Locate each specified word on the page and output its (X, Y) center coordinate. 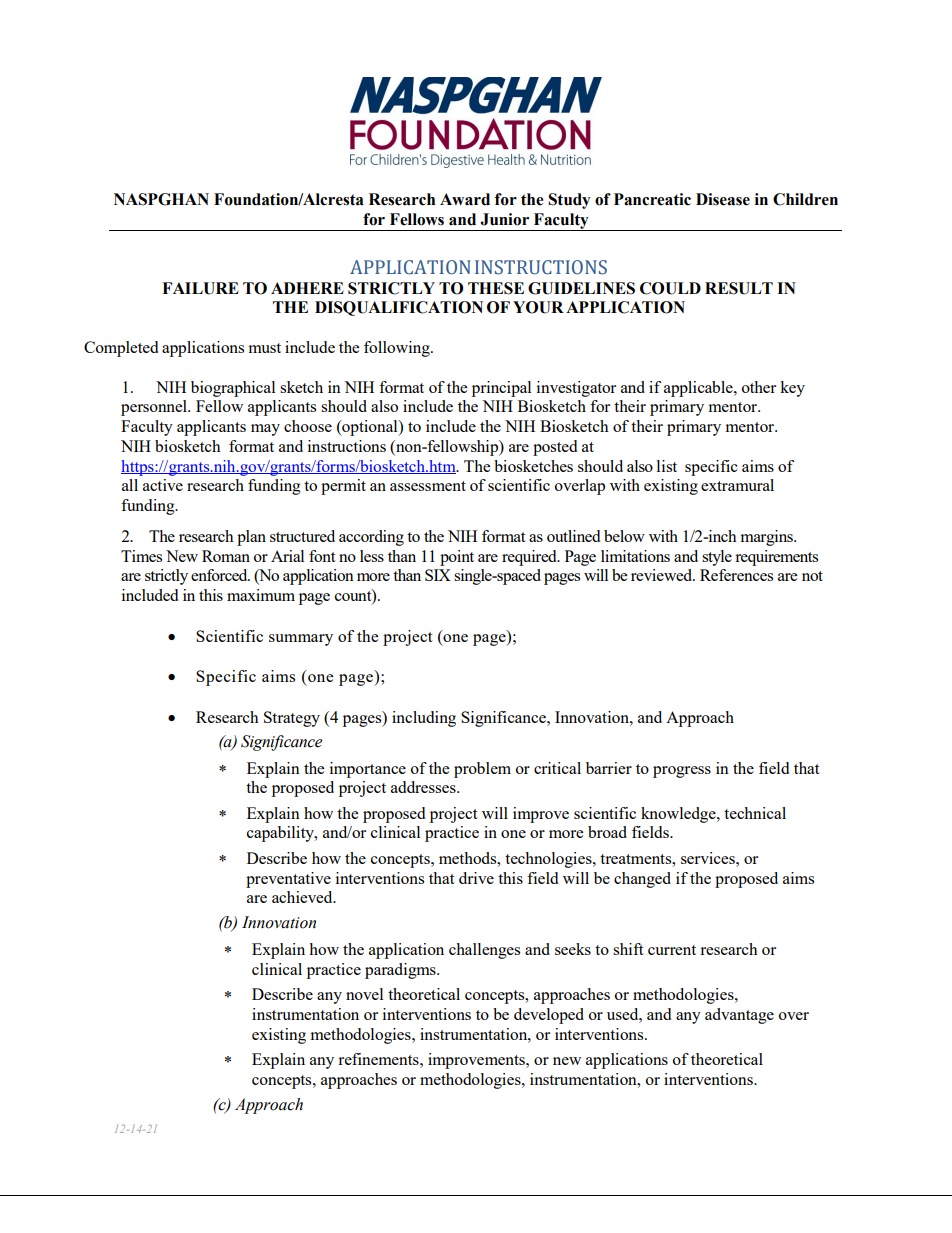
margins (768, 538)
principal (501, 389)
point (457, 558)
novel (364, 994)
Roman (226, 556)
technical (755, 813)
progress (682, 772)
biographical (233, 389)
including (424, 719)
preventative (288, 880)
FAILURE (200, 288)
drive (476, 878)
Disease (723, 199)
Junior (504, 219)
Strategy (292, 719)
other (759, 387)
